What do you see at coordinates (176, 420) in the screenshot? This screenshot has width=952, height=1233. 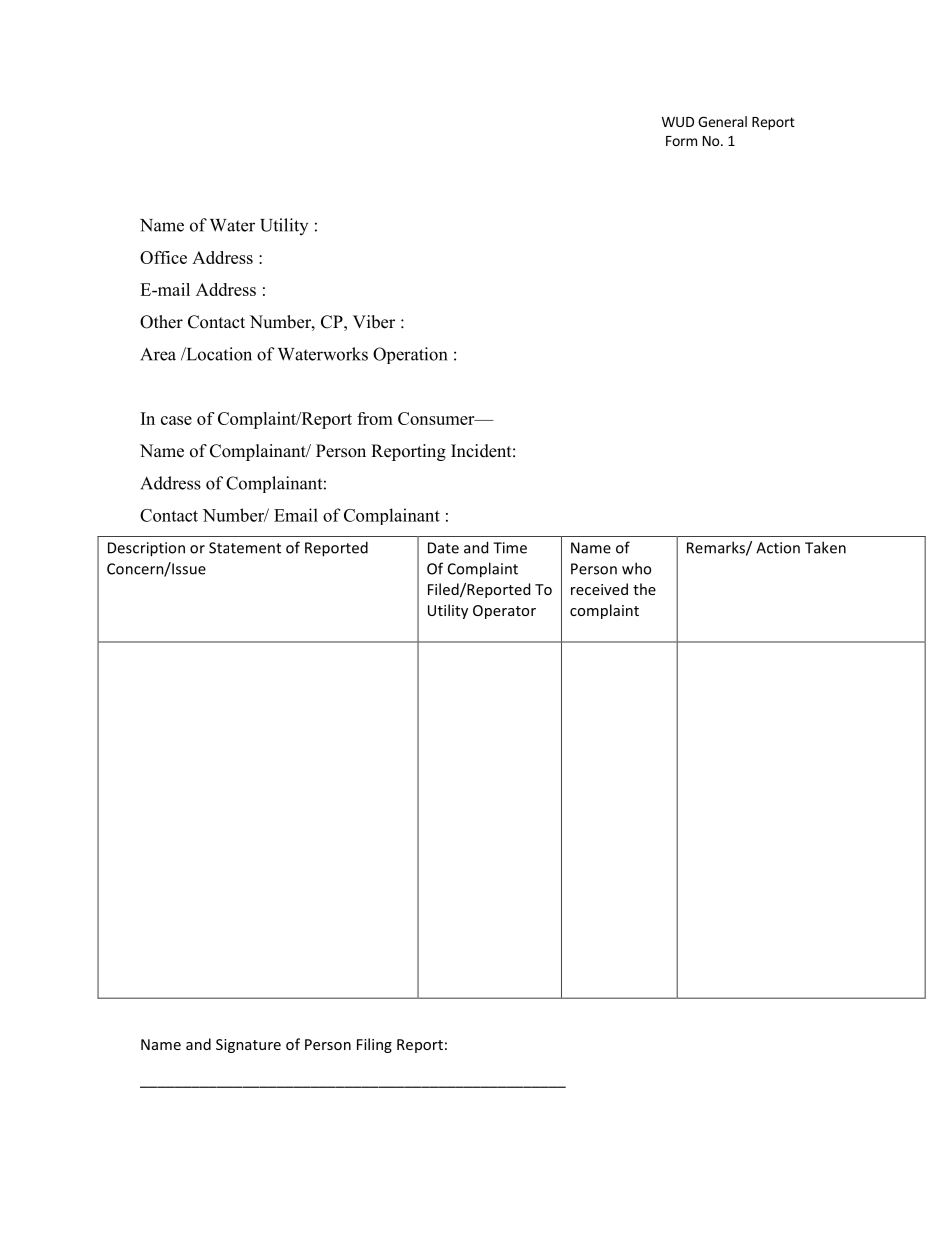 I see `case` at bounding box center [176, 420].
